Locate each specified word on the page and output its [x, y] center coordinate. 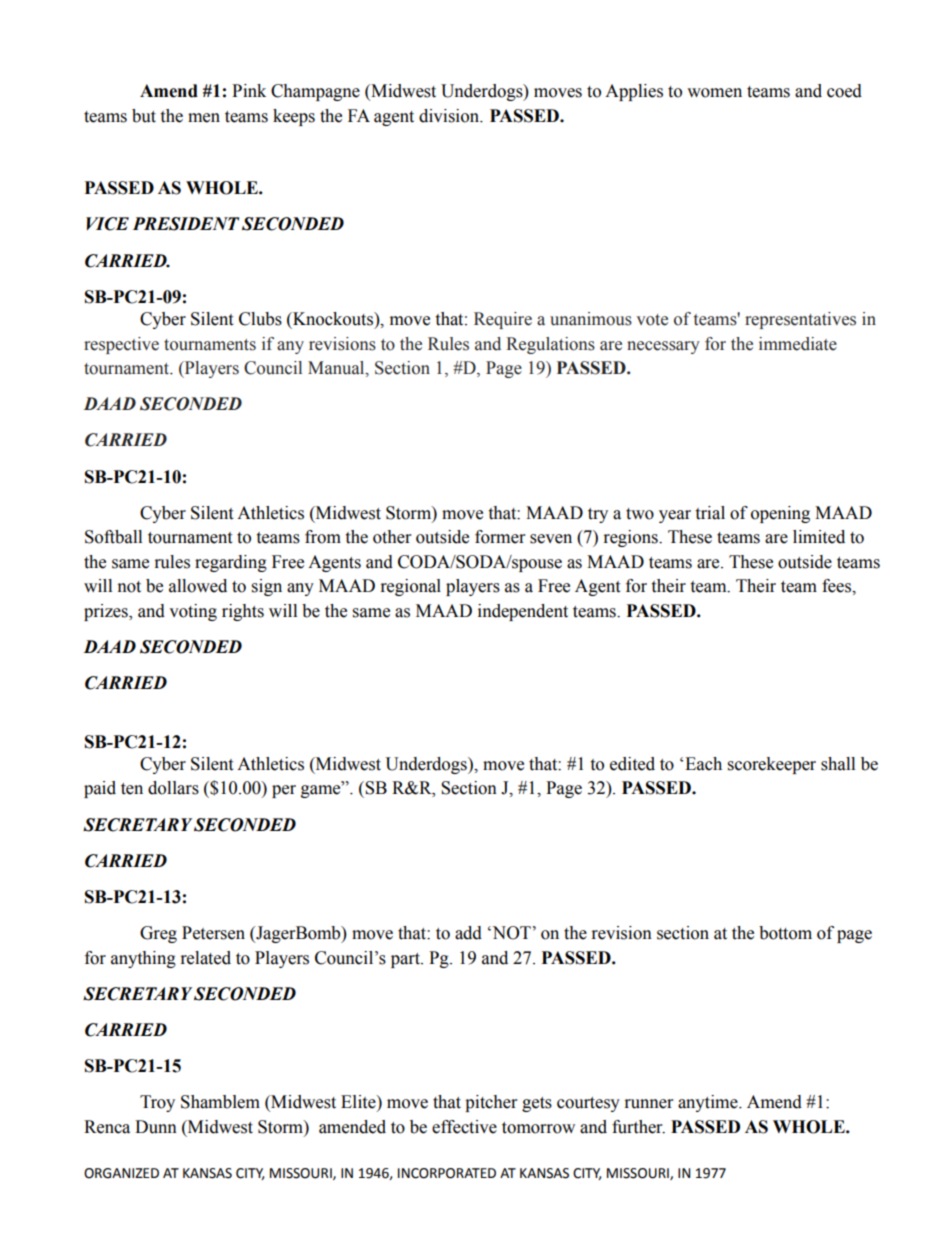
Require [503, 320]
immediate [798, 344]
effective [464, 1127]
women [714, 93]
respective [121, 345]
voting [193, 612]
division [450, 116]
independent [523, 612]
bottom [785, 933]
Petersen [213, 933]
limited [819, 537]
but [144, 116]
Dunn [156, 1127]
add [468, 933]
